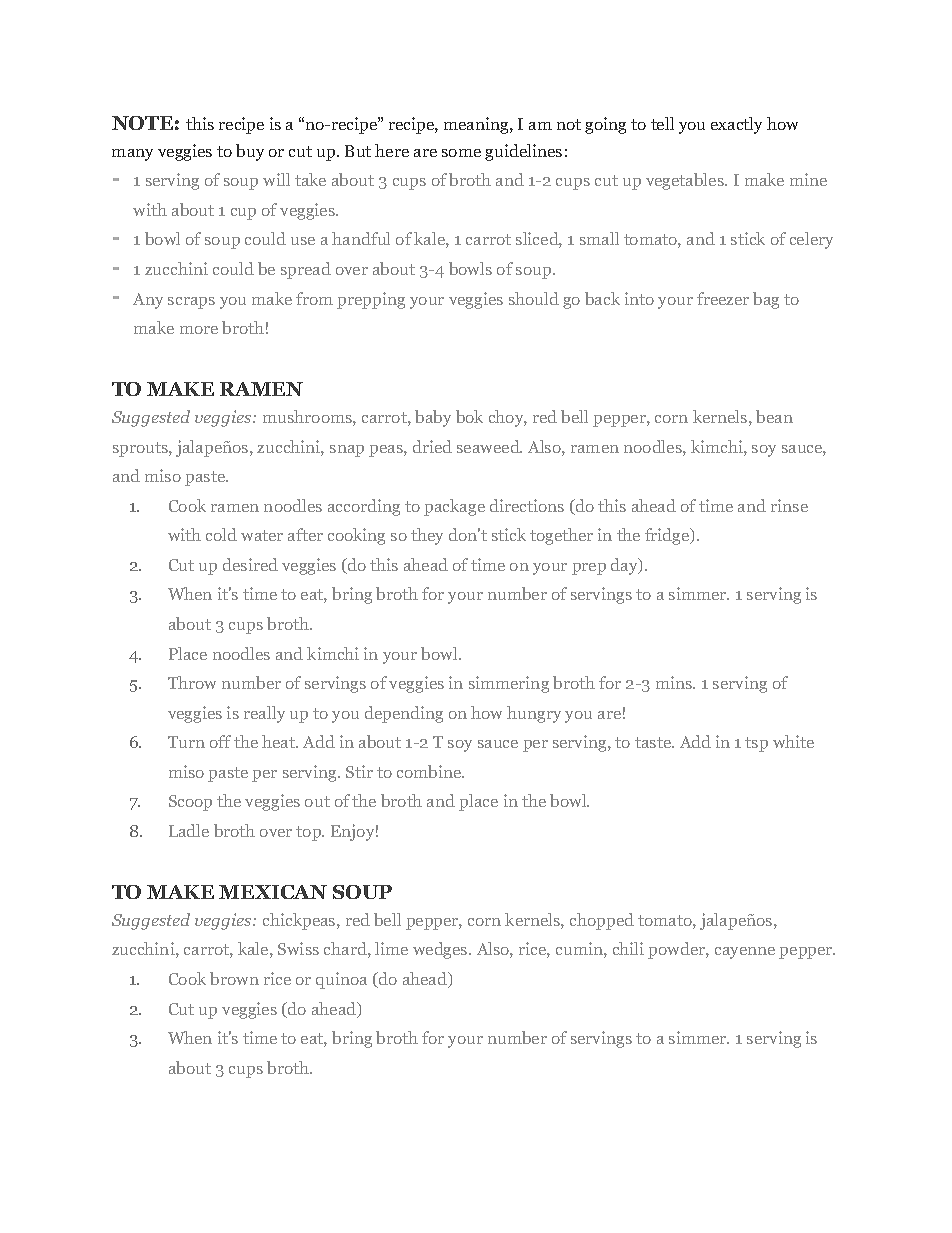 The width and height of the screenshot is (952, 1233). Describe the element at coordinates (461, 153) in the screenshot. I see `some` at that location.
